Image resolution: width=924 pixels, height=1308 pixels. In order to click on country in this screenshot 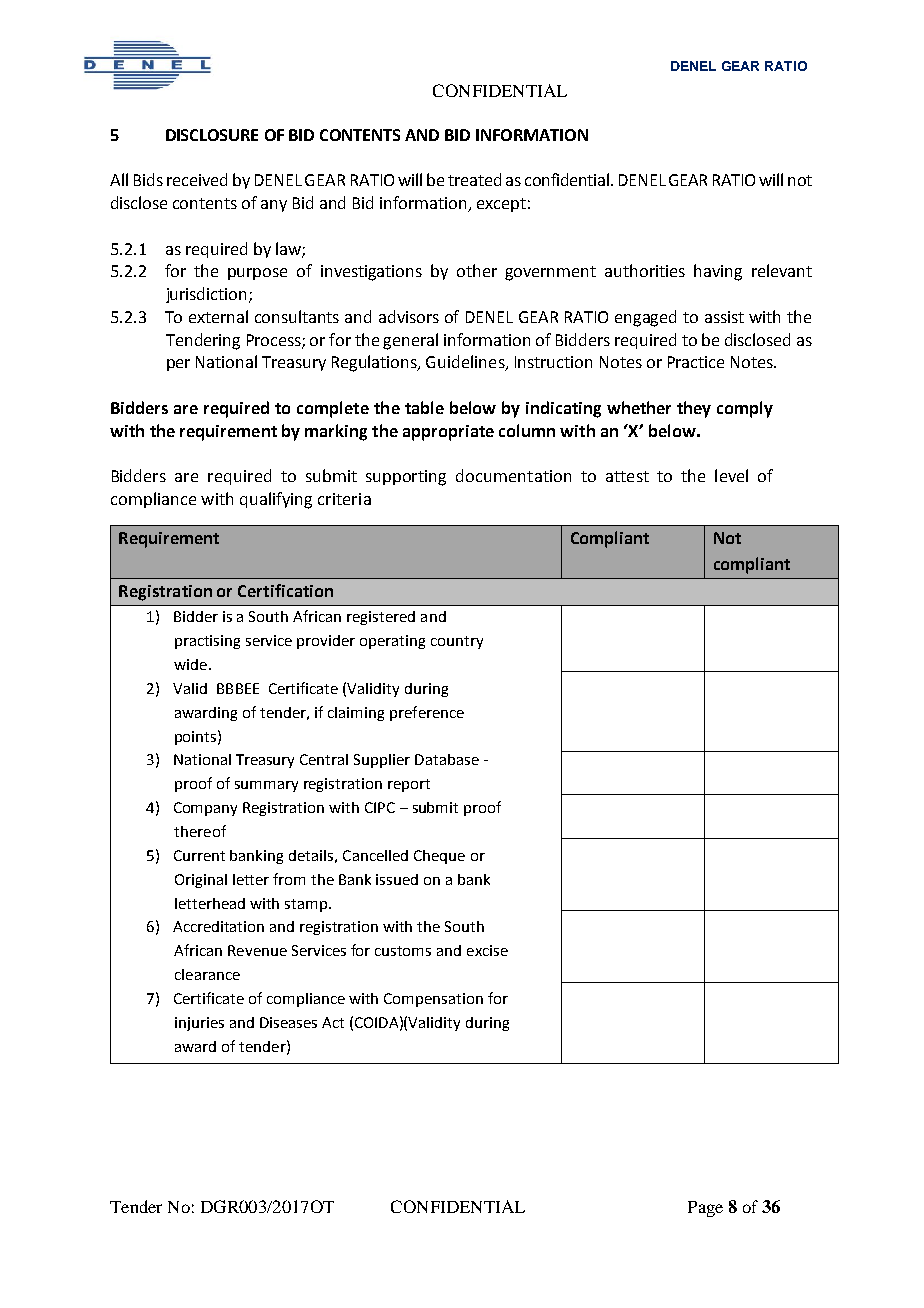, I will do `click(457, 642)`.
